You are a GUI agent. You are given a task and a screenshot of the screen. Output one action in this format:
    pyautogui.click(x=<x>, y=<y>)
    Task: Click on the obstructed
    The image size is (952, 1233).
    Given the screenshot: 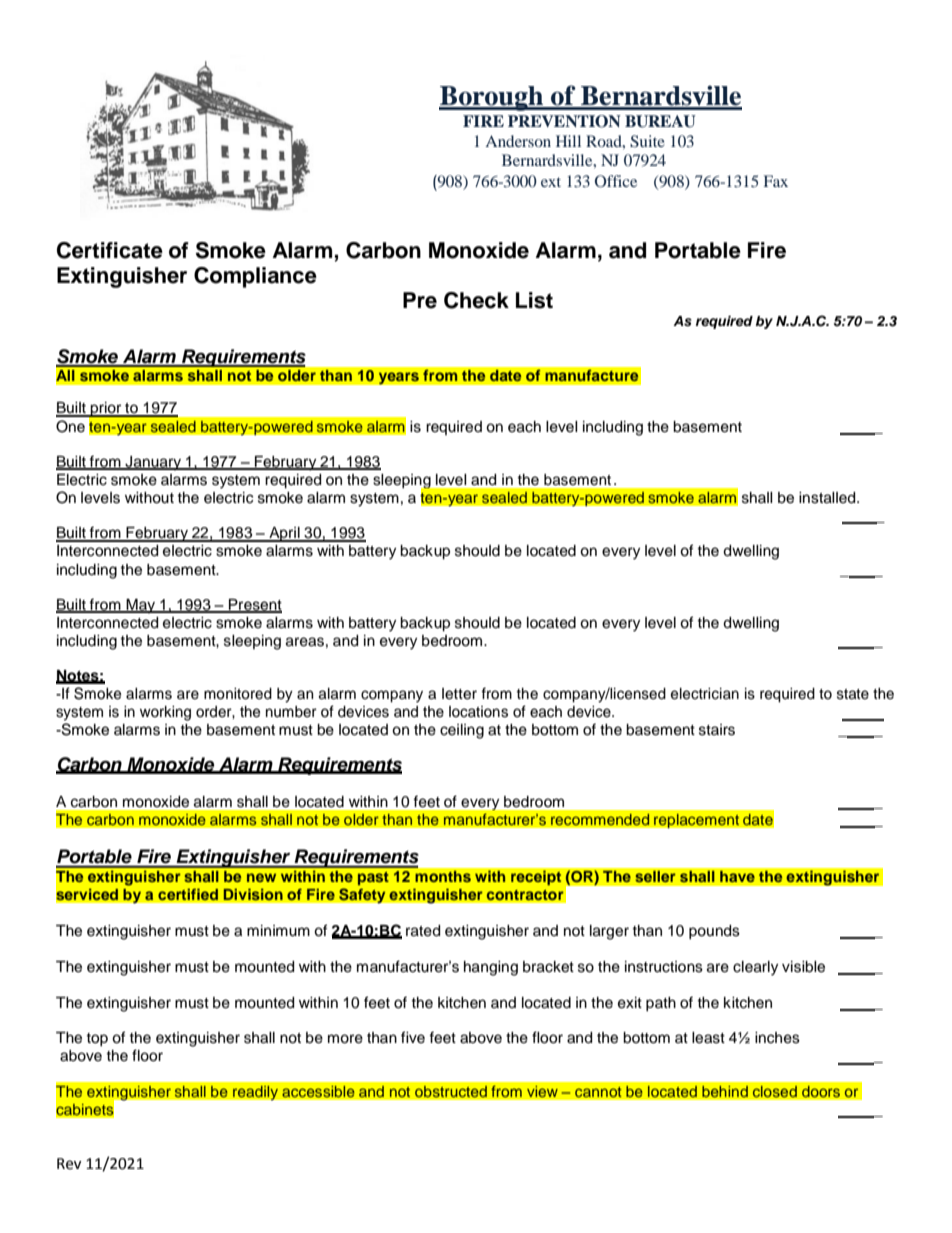 What is the action you would take?
    pyautogui.click(x=451, y=1091)
